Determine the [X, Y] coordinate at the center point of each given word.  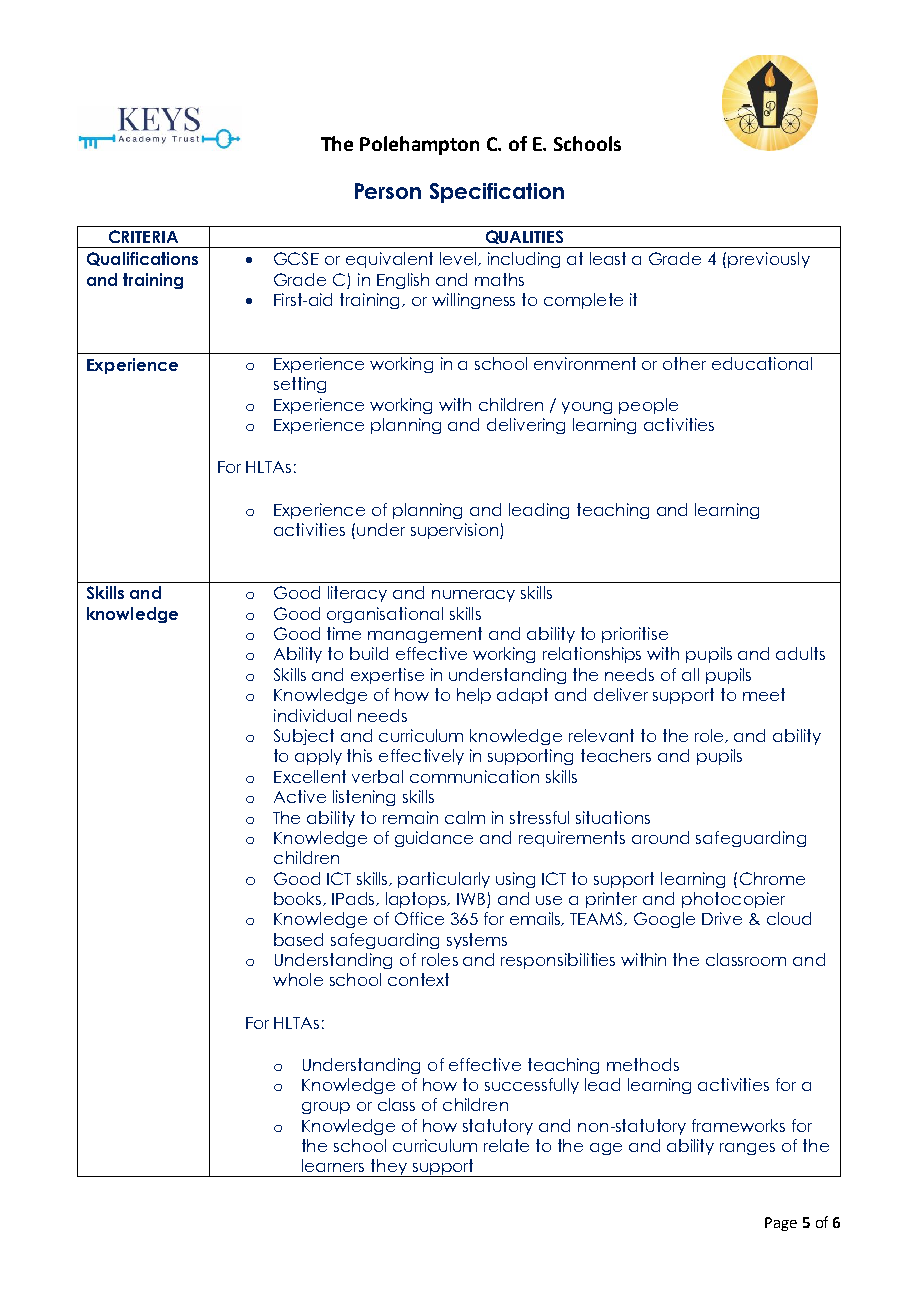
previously [769, 260]
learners [333, 1165]
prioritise [635, 635]
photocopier [733, 900]
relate [506, 1145]
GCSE [296, 258]
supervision [454, 531]
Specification [497, 193]
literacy [357, 594]
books [299, 899]
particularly [444, 880]
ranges [747, 1149]
